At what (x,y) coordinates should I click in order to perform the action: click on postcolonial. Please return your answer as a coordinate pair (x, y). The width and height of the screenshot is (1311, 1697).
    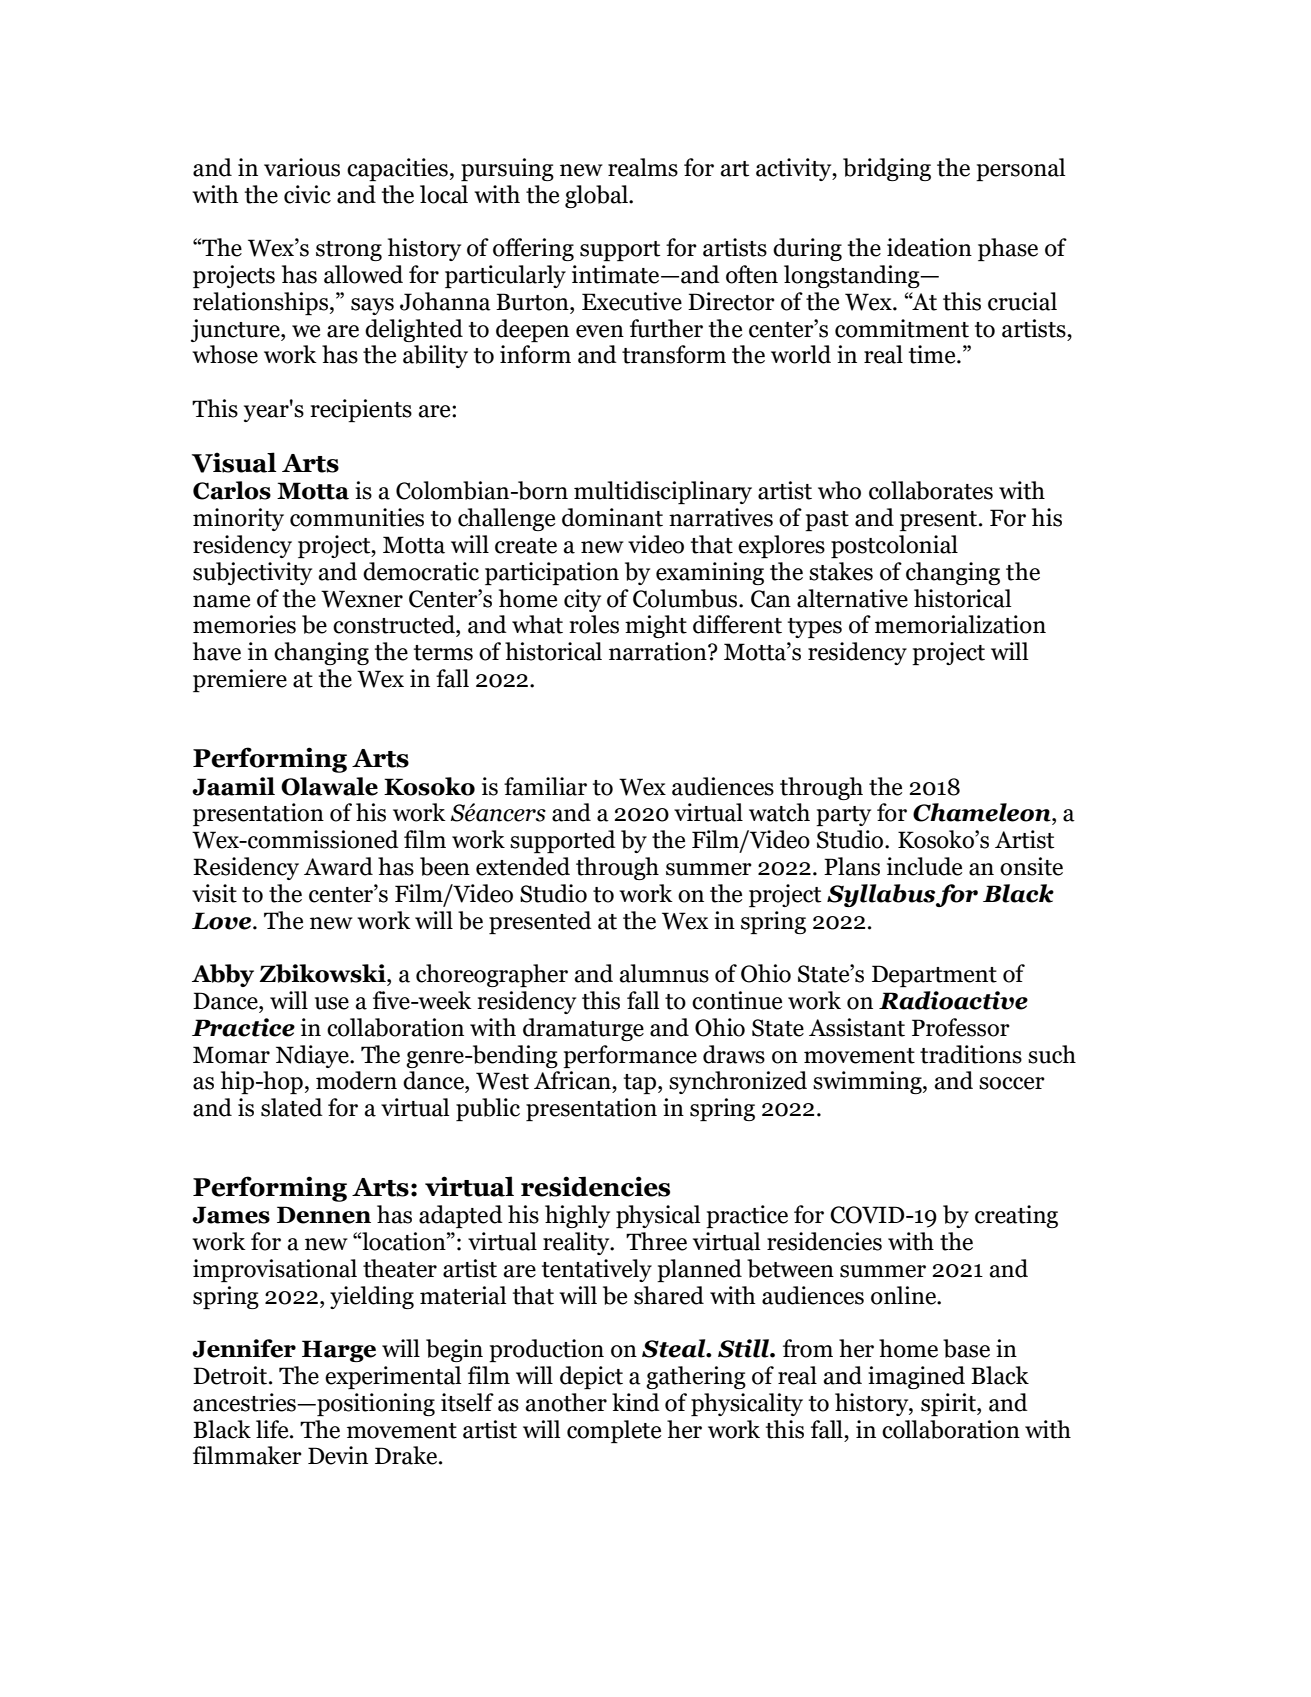
    Looking at the image, I should click on (894, 546).
